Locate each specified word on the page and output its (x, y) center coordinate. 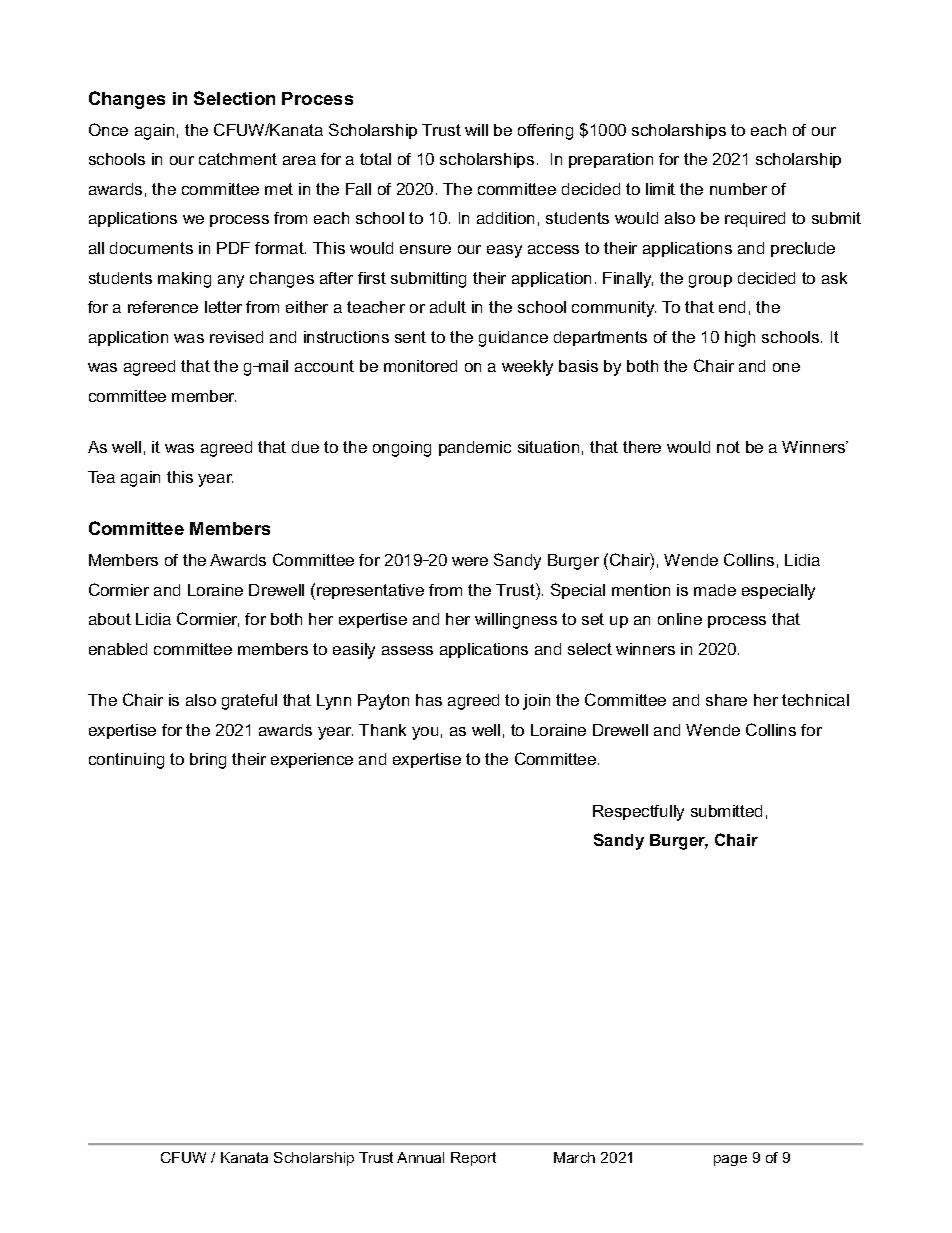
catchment (238, 159)
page (730, 1160)
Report (473, 1159)
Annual (420, 1157)
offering (545, 132)
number (738, 189)
